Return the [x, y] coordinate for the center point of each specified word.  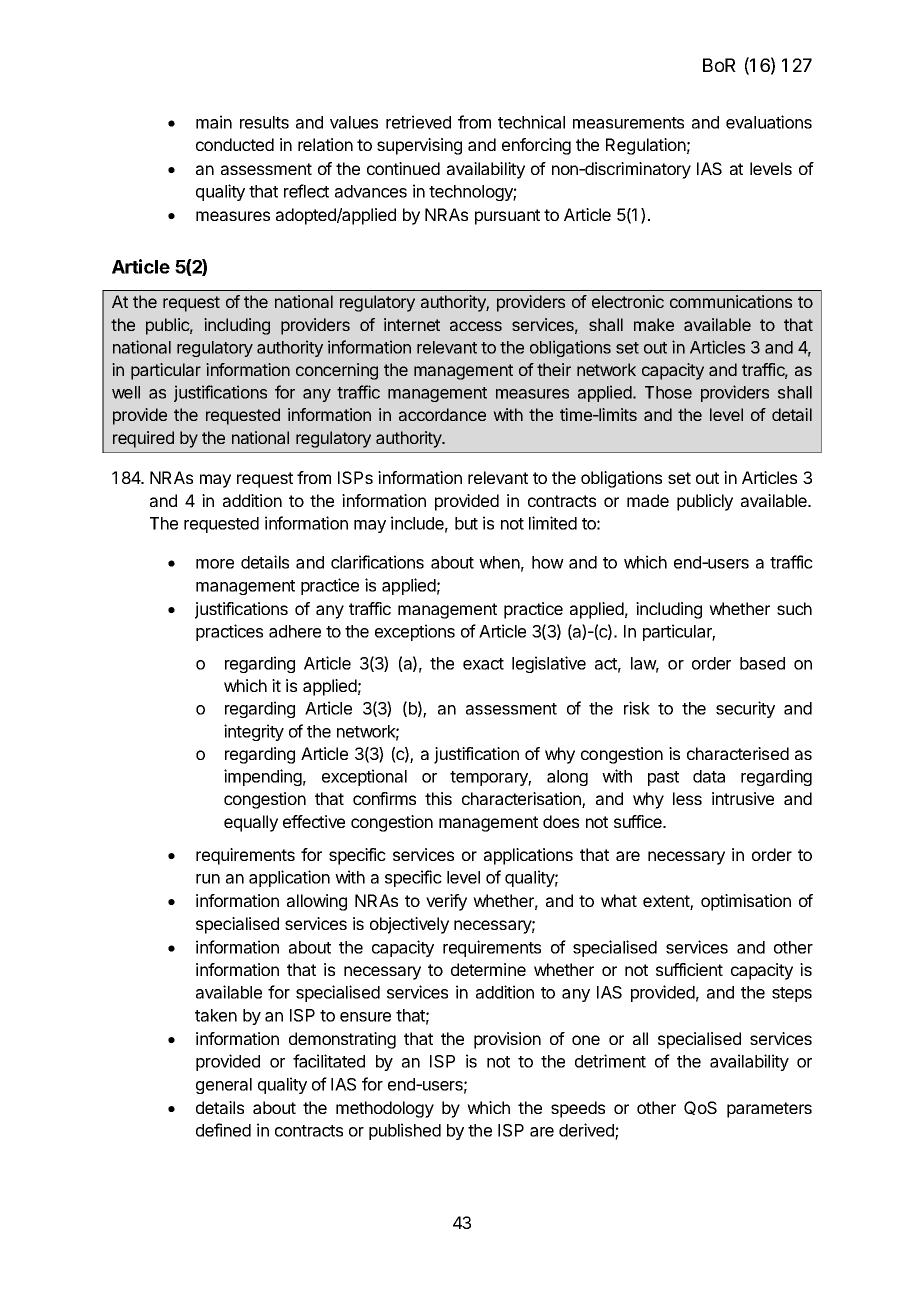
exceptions [415, 632]
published [405, 1131]
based [762, 663]
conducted [235, 144]
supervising [419, 146]
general [224, 1086]
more [215, 564]
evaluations [769, 122]
